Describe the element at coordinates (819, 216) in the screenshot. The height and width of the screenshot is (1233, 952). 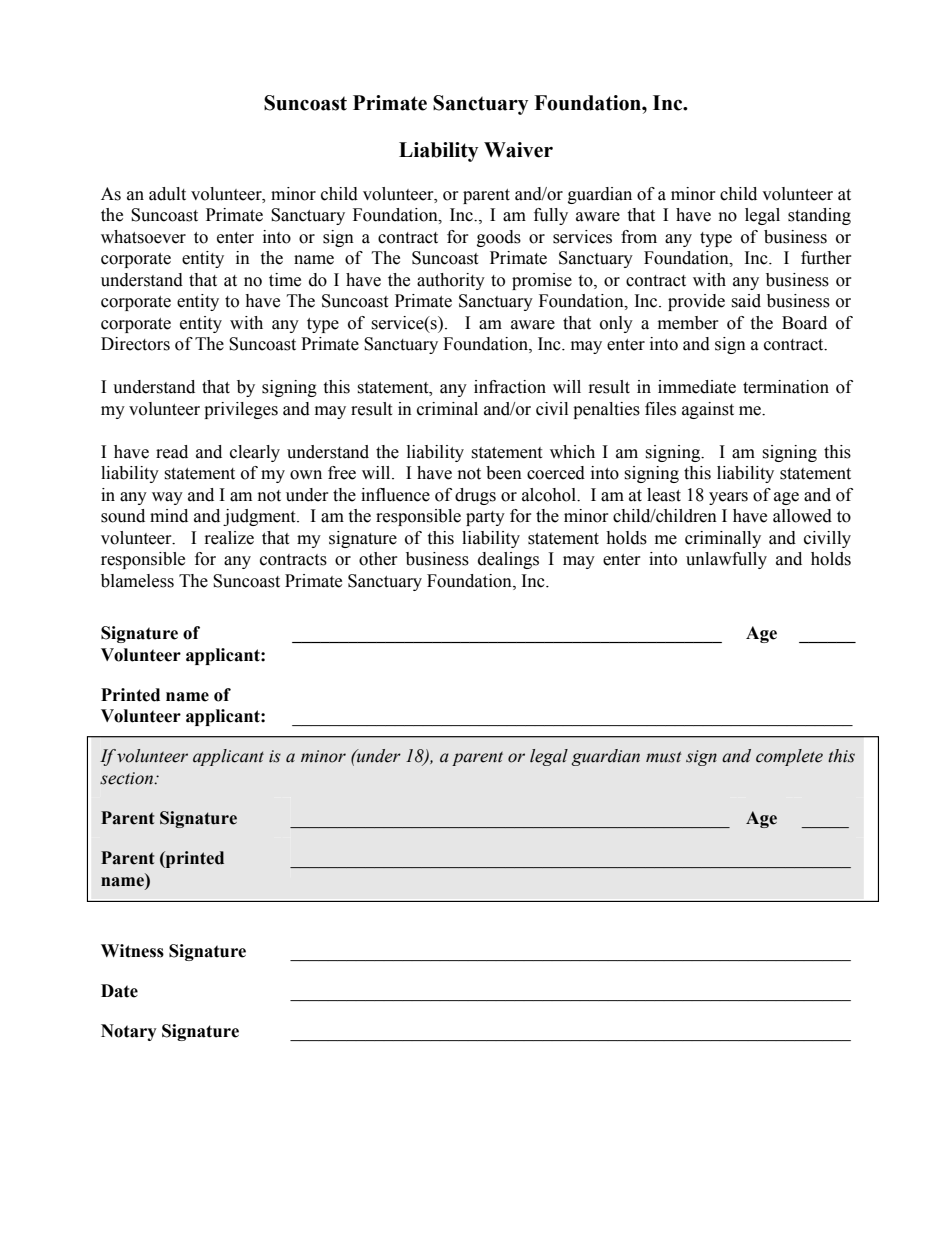
I see `standing` at that location.
